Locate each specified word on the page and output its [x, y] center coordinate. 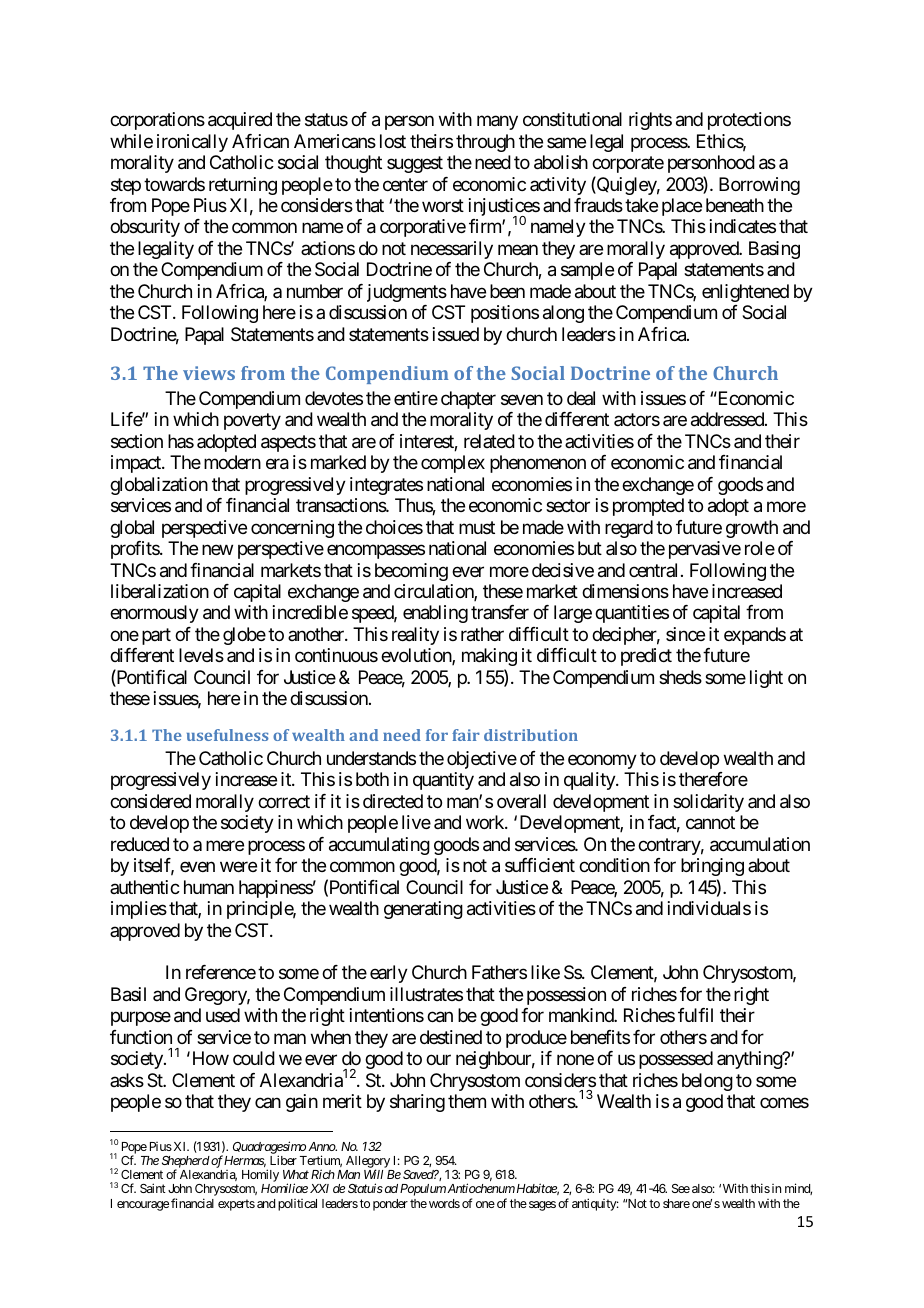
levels [201, 655]
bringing [712, 867]
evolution [417, 656]
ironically [192, 143]
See [681, 1188]
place [682, 207]
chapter [468, 400]
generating [423, 910]
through [485, 143]
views [209, 373]
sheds [680, 677]
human [209, 887]
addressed [728, 419]
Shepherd [186, 1163]
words [444, 1203]
